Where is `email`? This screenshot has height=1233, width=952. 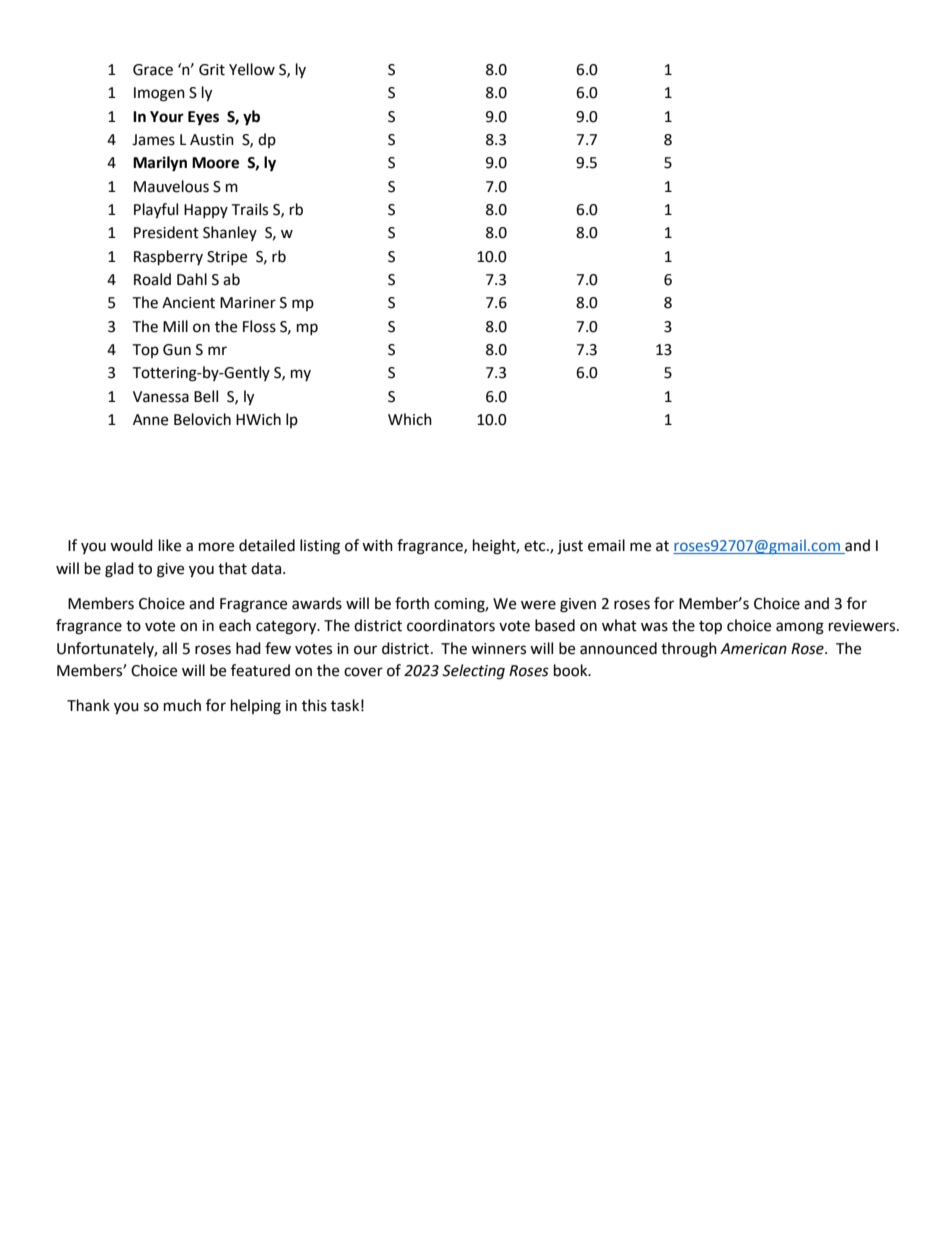 email is located at coordinates (606, 545).
